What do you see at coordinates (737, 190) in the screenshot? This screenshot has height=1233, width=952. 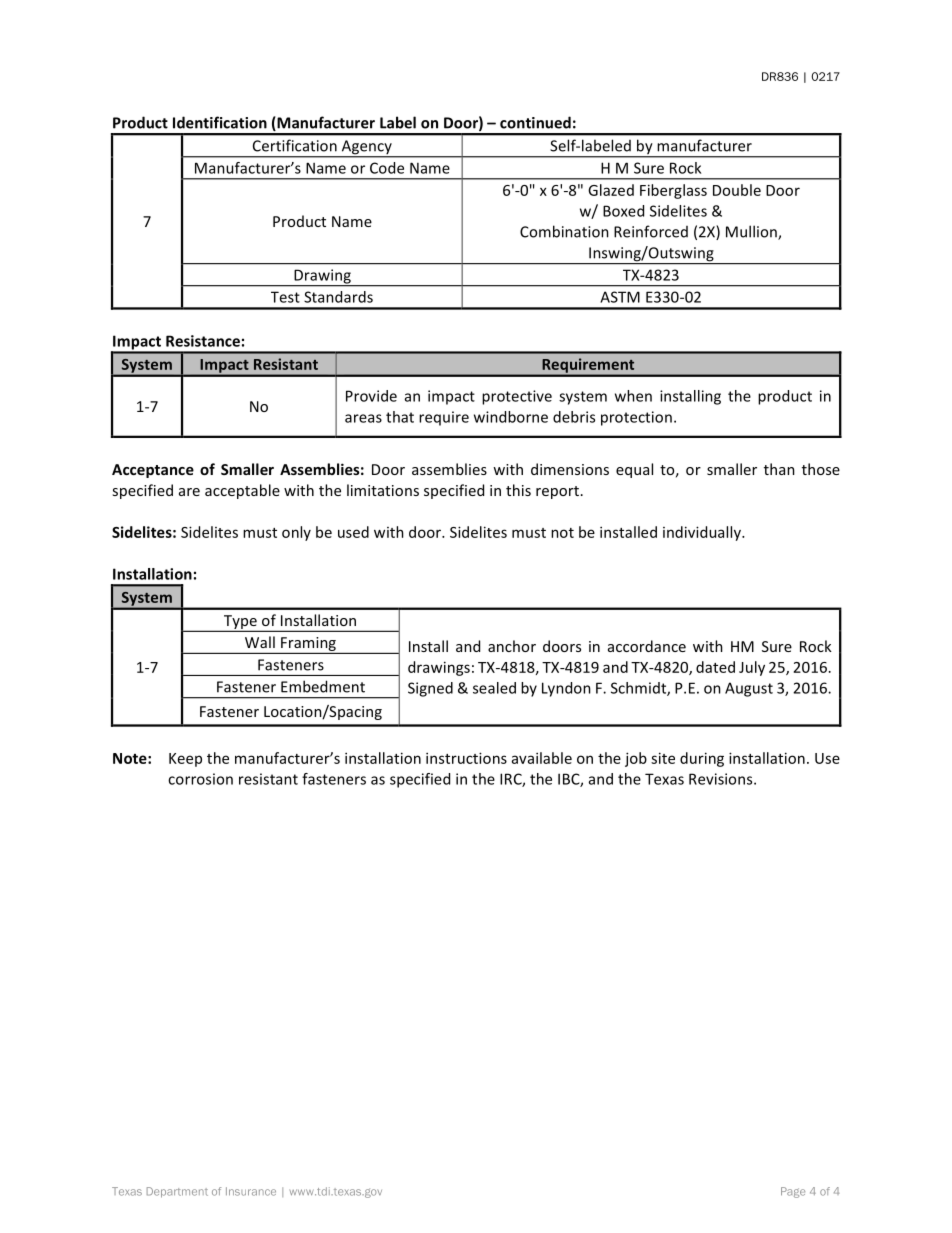 I see `Double` at bounding box center [737, 190].
